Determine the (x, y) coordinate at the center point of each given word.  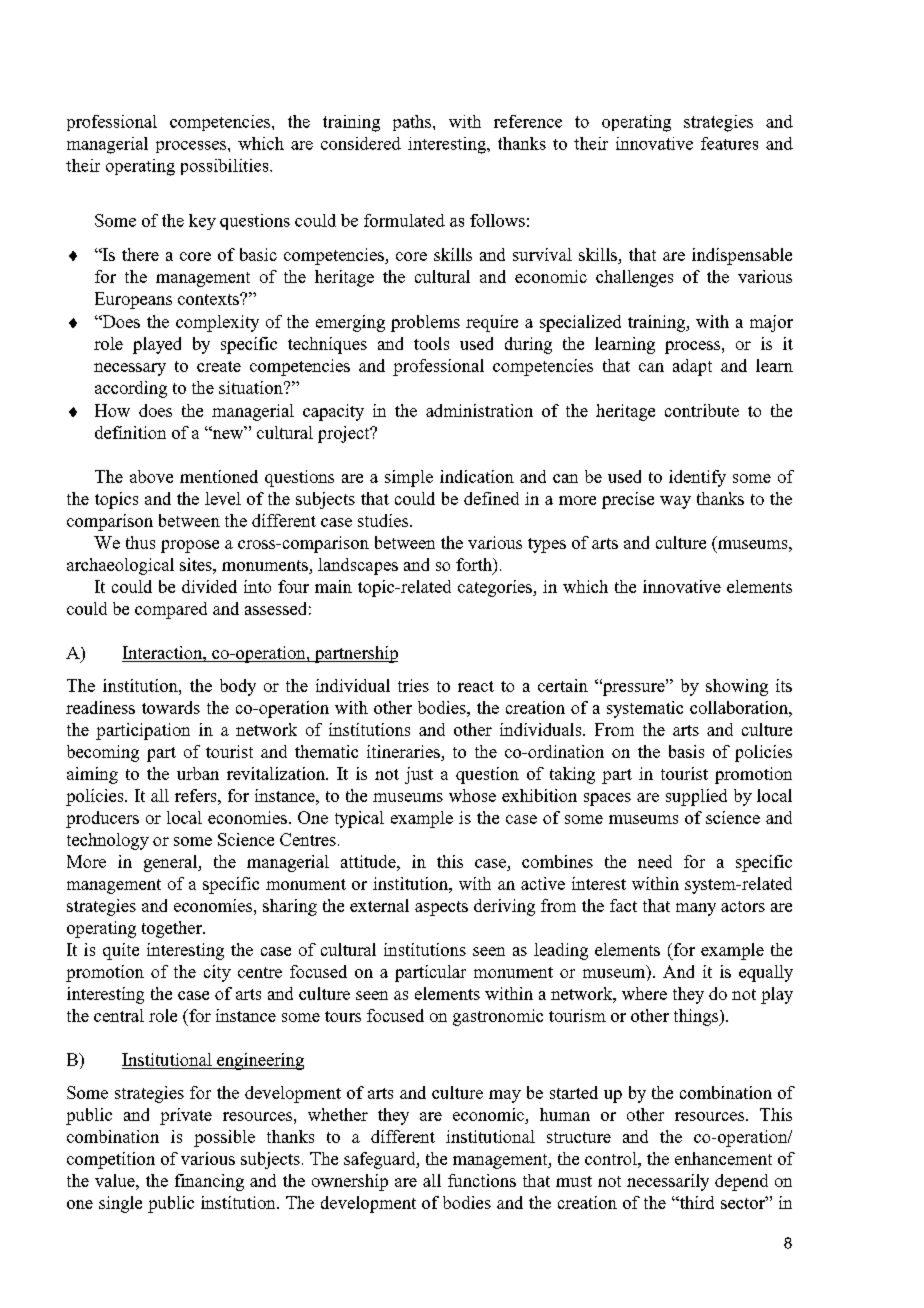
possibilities (226, 167)
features (729, 143)
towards (171, 707)
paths (412, 123)
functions (482, 1180)
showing (737, 687)
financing (209, 1182)
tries (413, 685)
